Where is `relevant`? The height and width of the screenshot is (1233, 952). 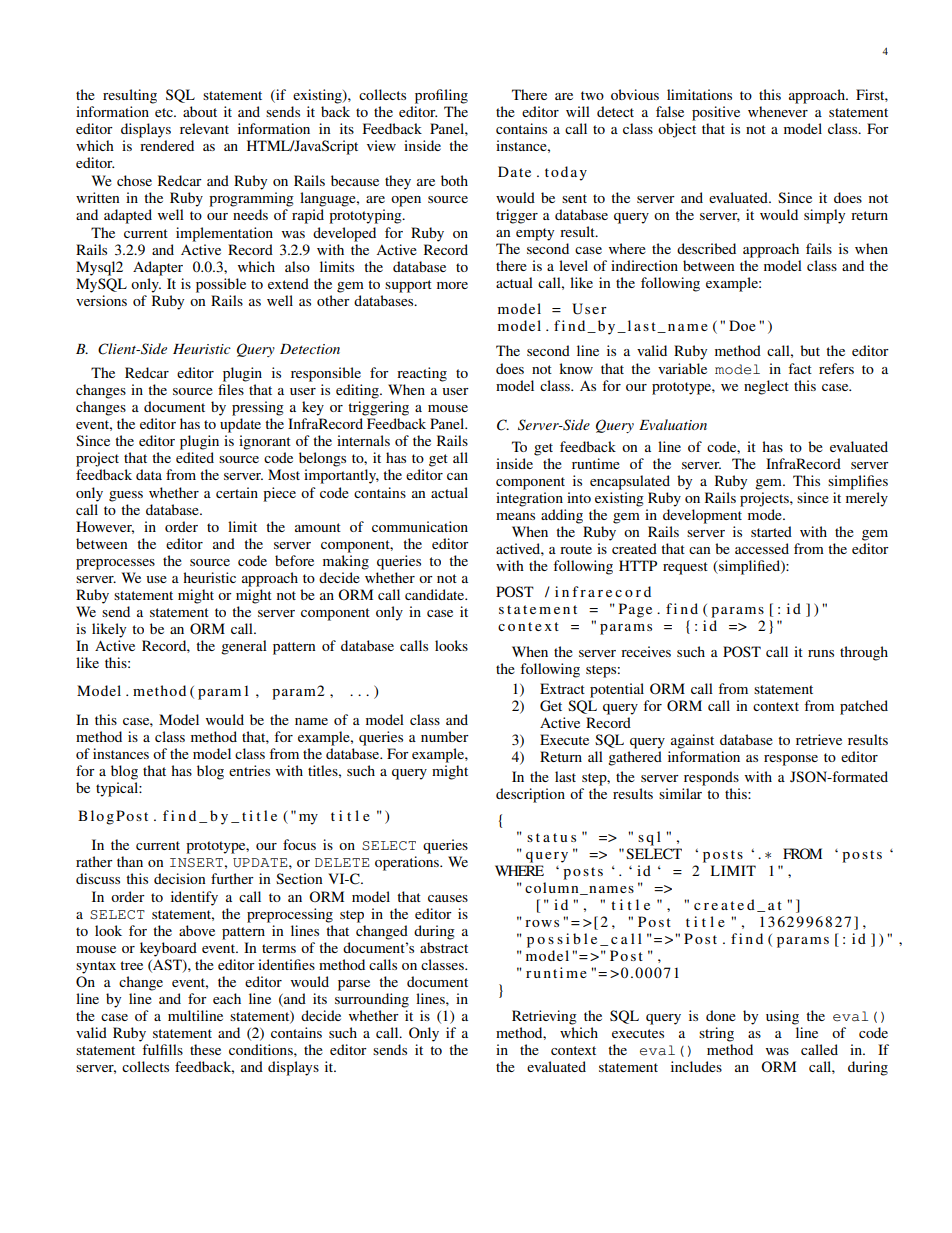 relevant is located at coordinates (204, 128).
